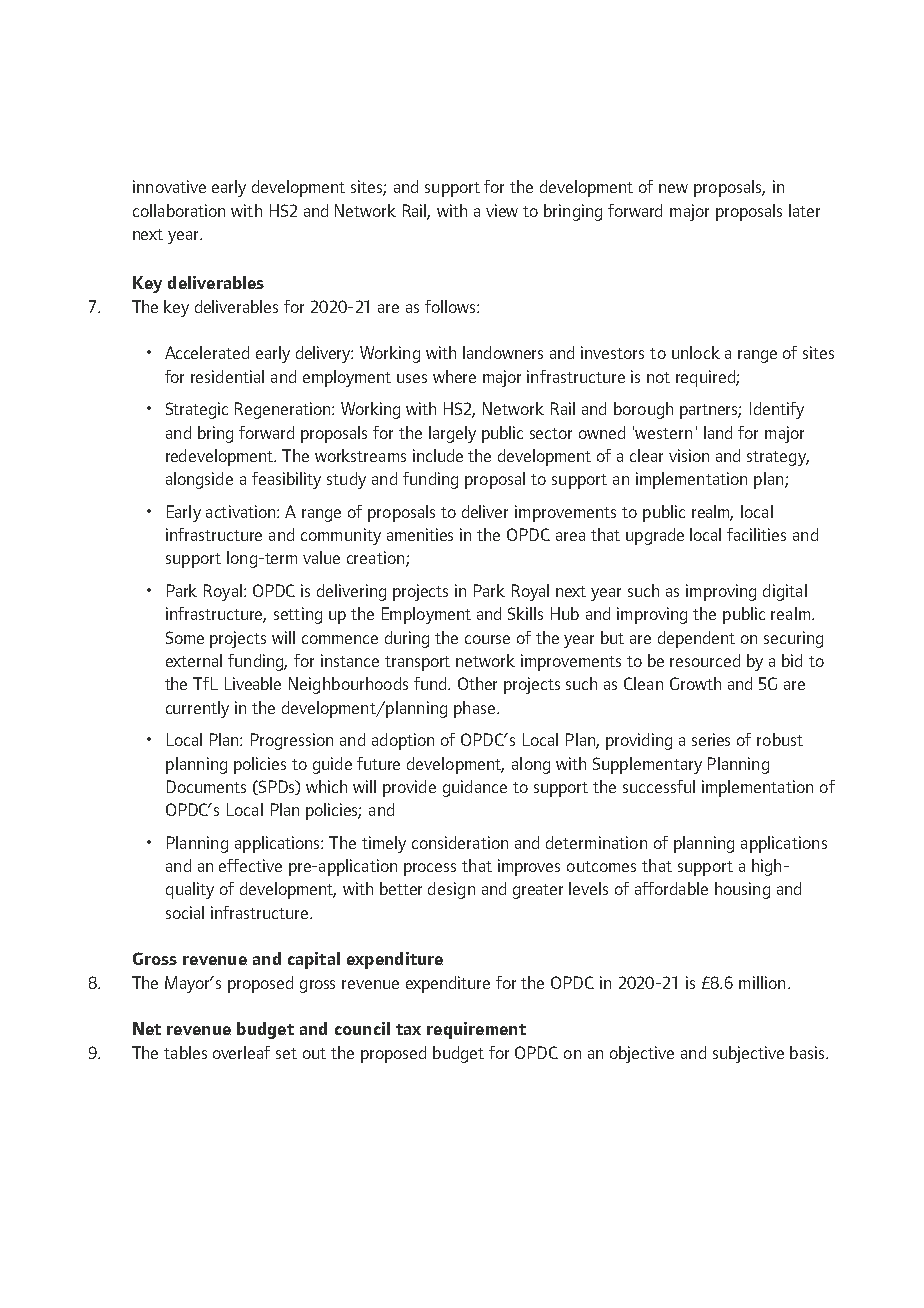 This page has height=1308, width=924. What do you see at coordinates (185, 1052) in the page?
I see `tables` at bounding box center [185, 1052].
